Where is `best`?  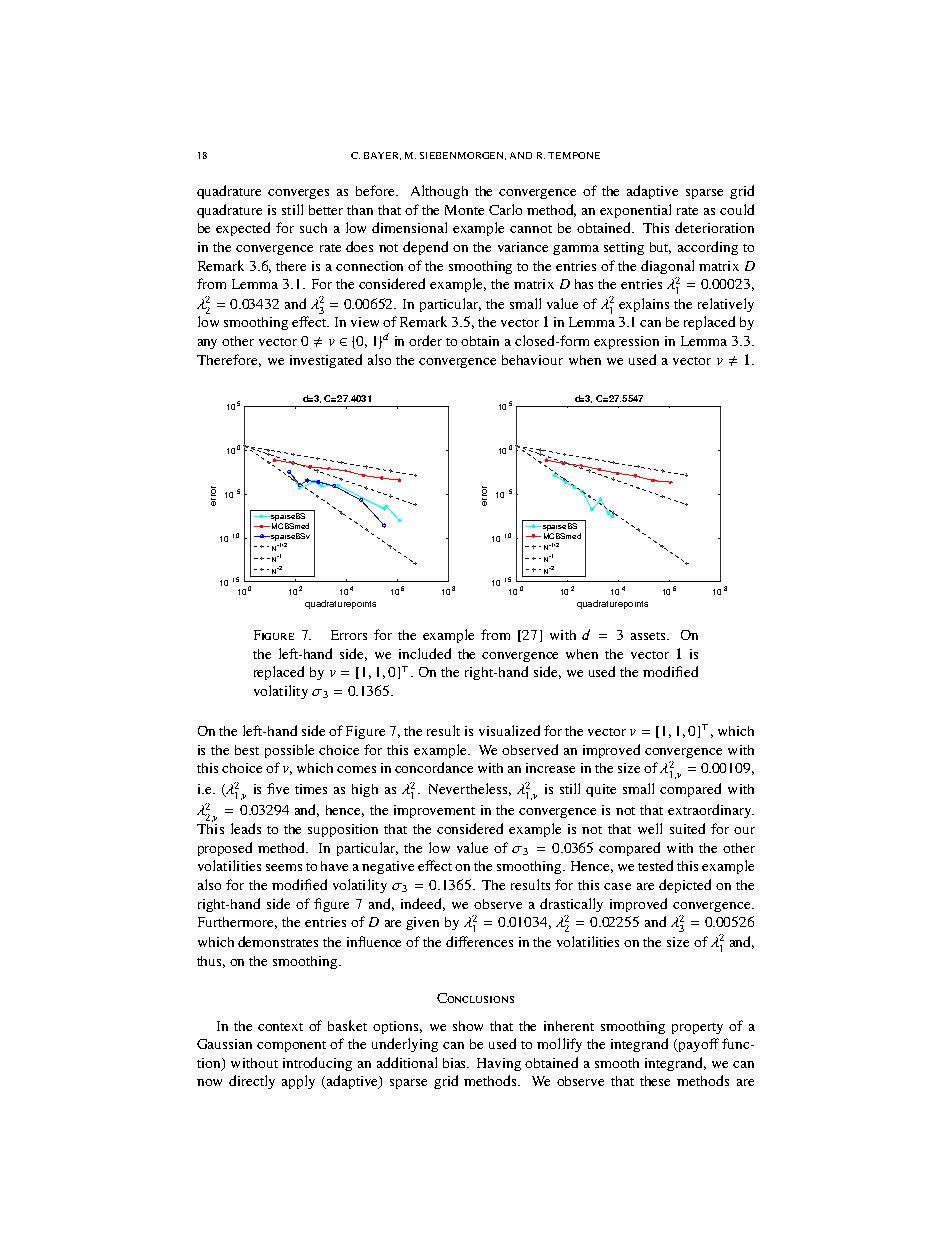
best is located at coordinates (247, 750).
